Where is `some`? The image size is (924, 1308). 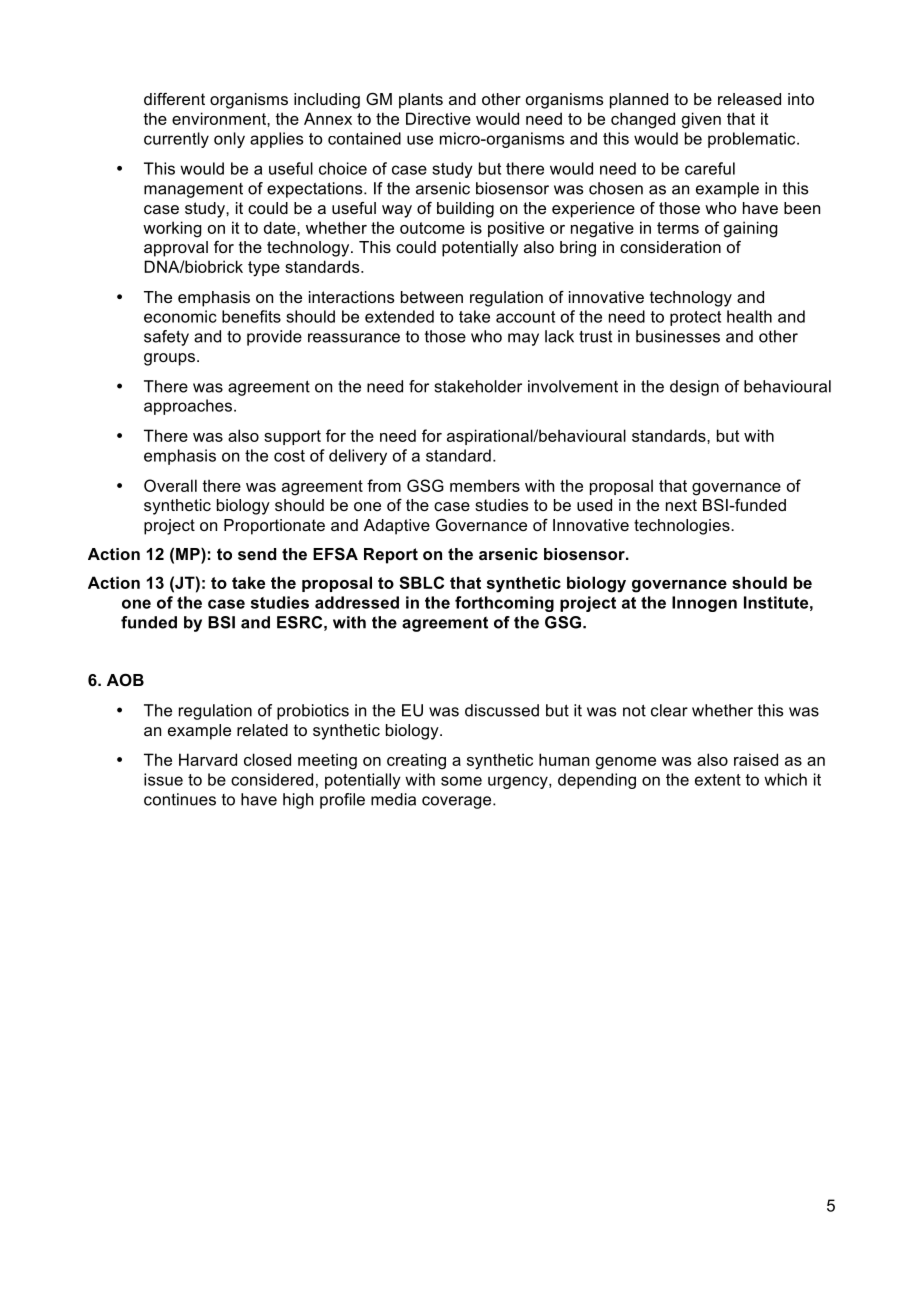
some is located at coordinates (461, 781).
